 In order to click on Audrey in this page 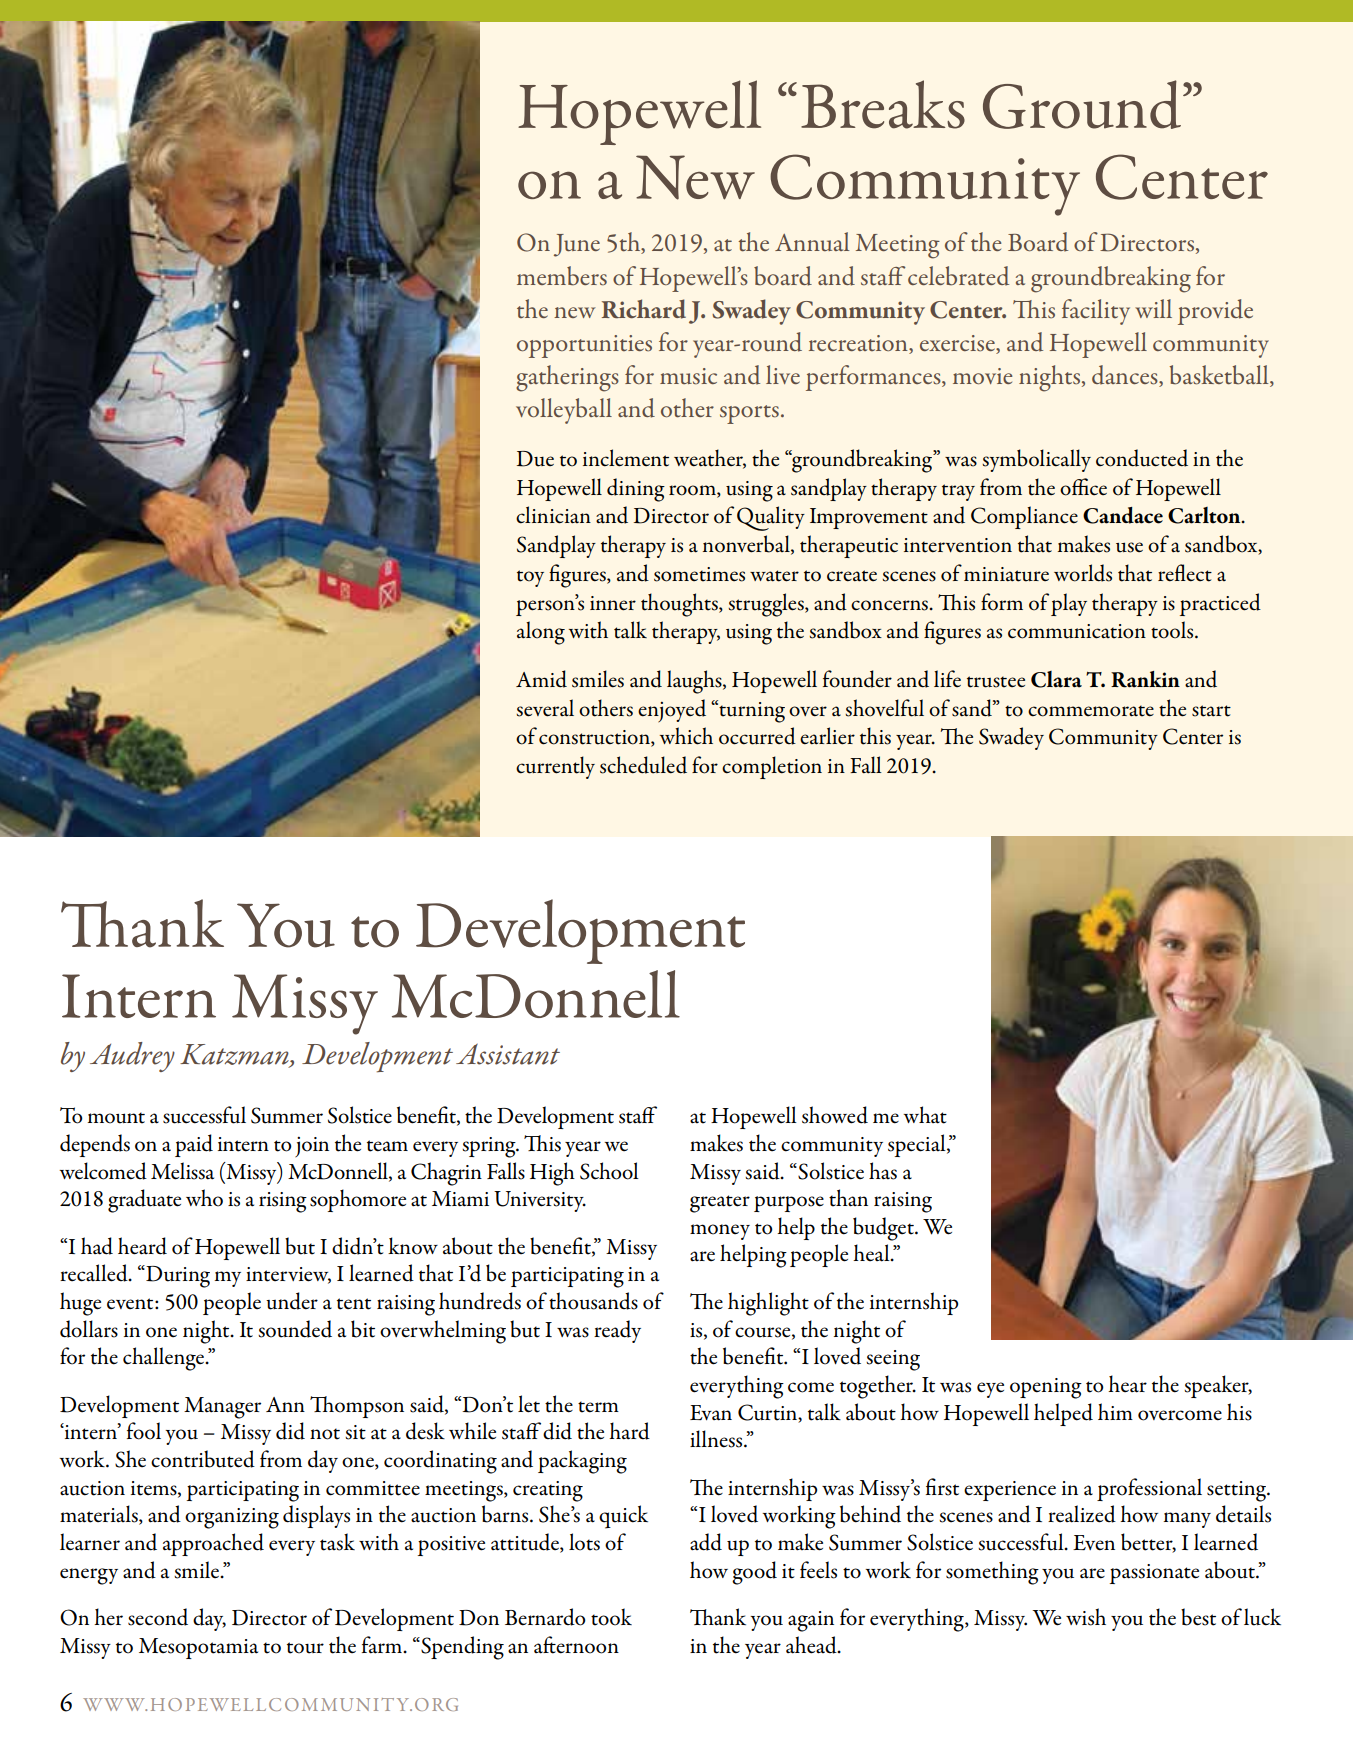, I will do `click(132, 1057)`.
